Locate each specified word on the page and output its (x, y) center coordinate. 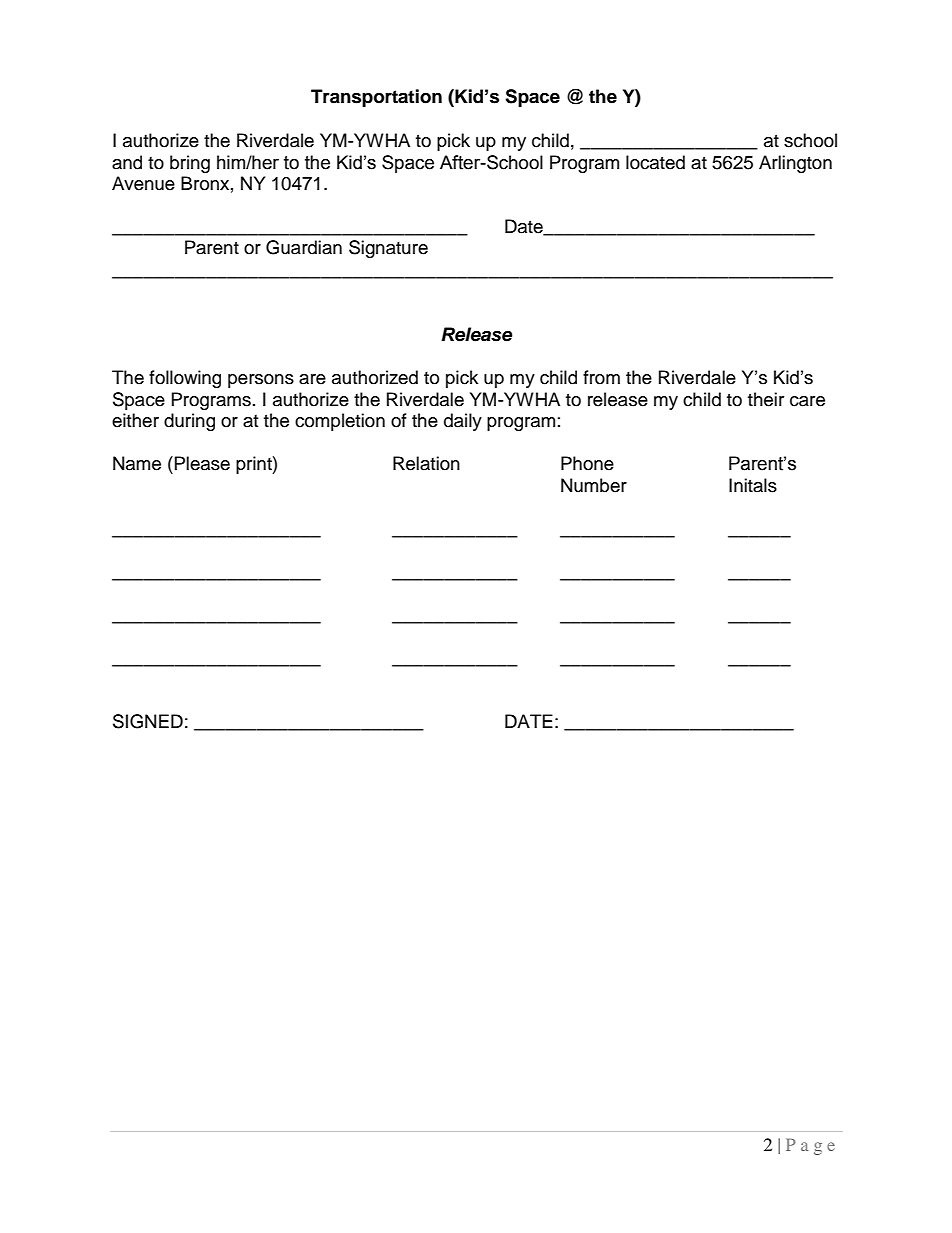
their (766, 399)
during (189, 422)
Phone (587, 463)
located (655, 162)
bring (190, 164)
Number (594, 485)
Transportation (376, 98)
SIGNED (148, 721)
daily (463, 422)
